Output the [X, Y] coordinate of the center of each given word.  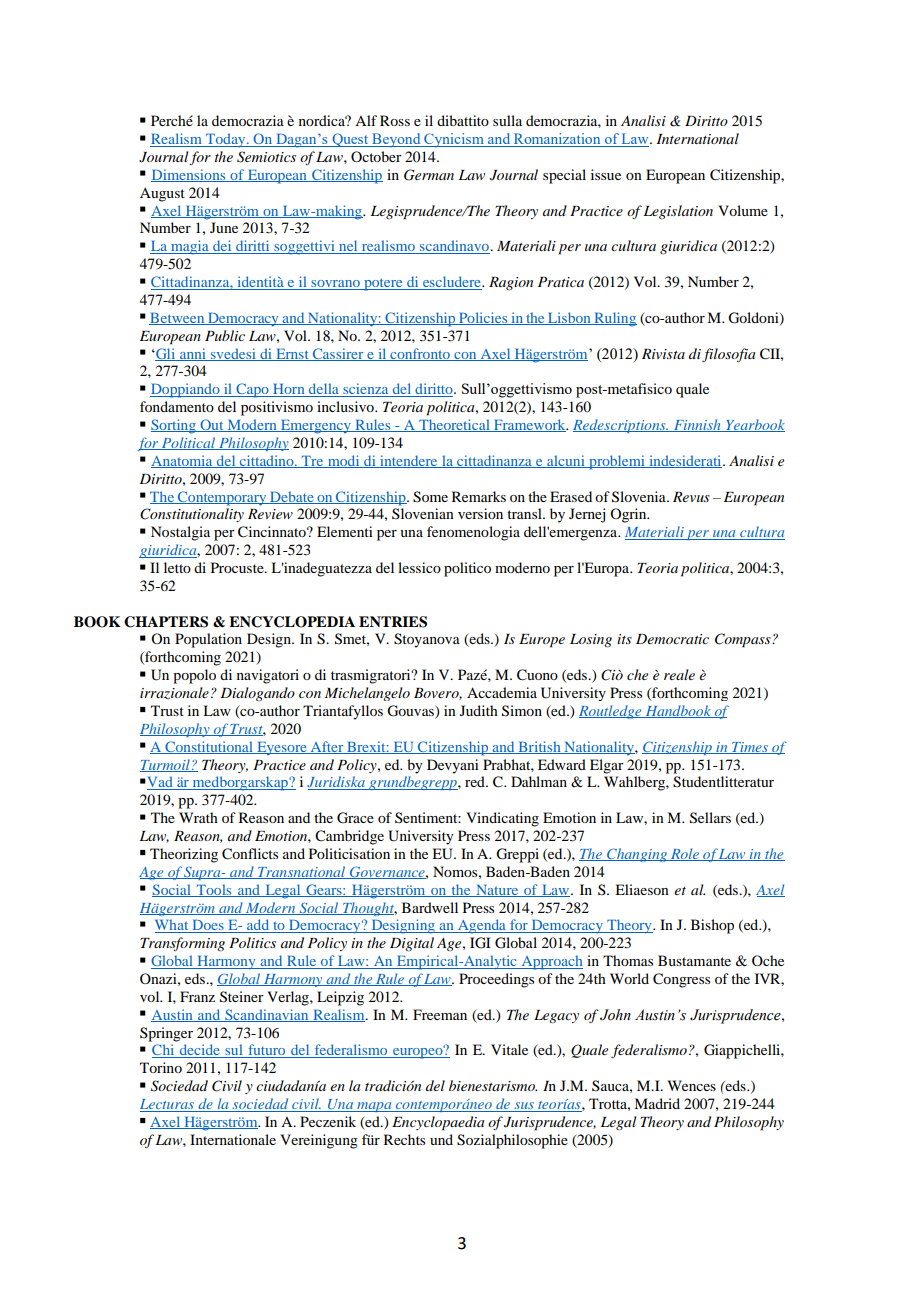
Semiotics [266, 157]
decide [199, 1051]
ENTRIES [393, 622]
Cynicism [454, 140]
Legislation [678, 212]
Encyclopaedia [438, 1123]
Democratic [672, 639]
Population [208, 640]
